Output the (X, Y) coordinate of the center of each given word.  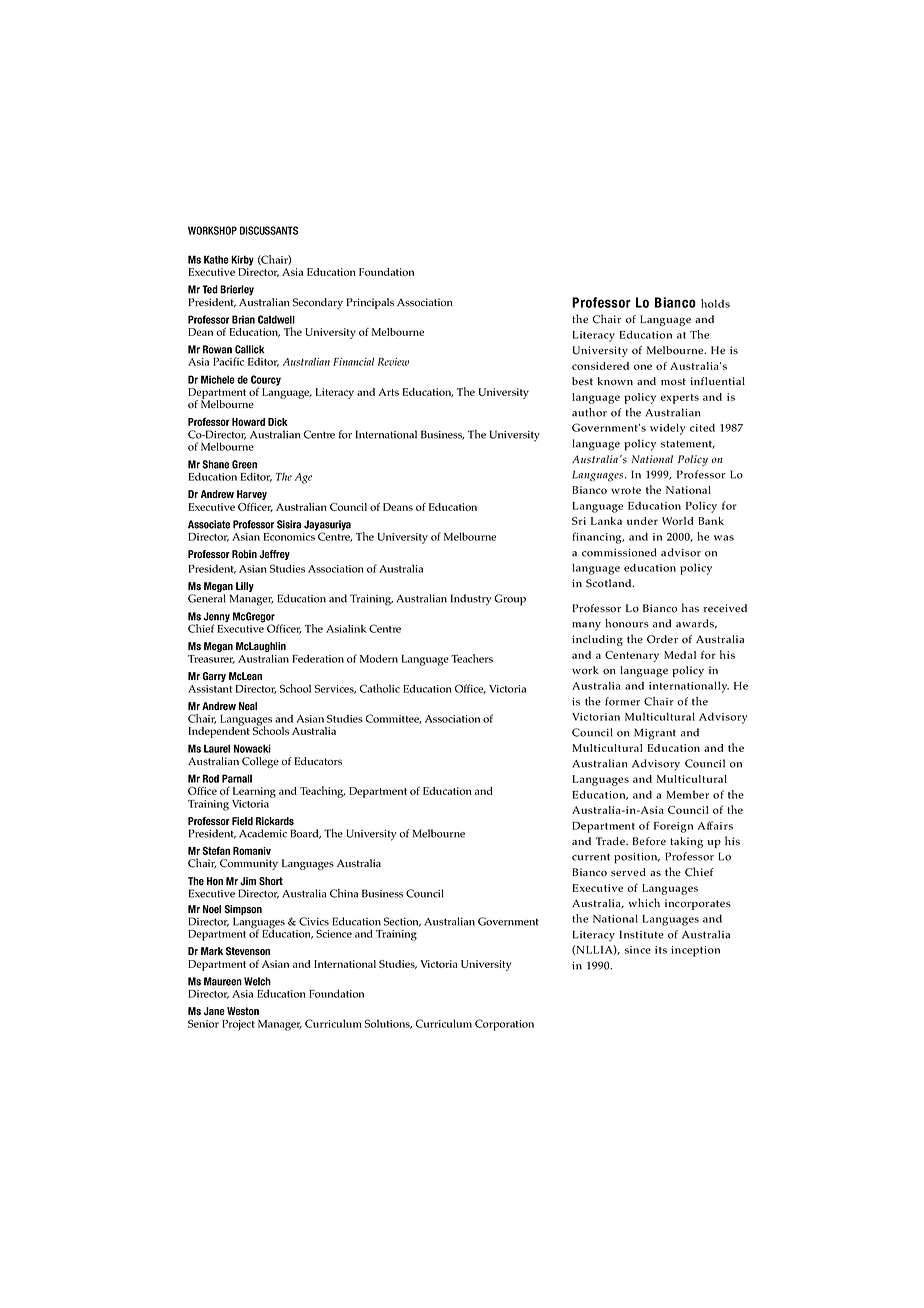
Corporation (504, 1025)
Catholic (380, 688)
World (677, 521)
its (661, 950)
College (260, 762)
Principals (370, 303)
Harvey (252, 495)
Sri (579, 521)
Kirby (242, 260)
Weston (243, 1011)
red (621, 366)
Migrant (655, 734)
